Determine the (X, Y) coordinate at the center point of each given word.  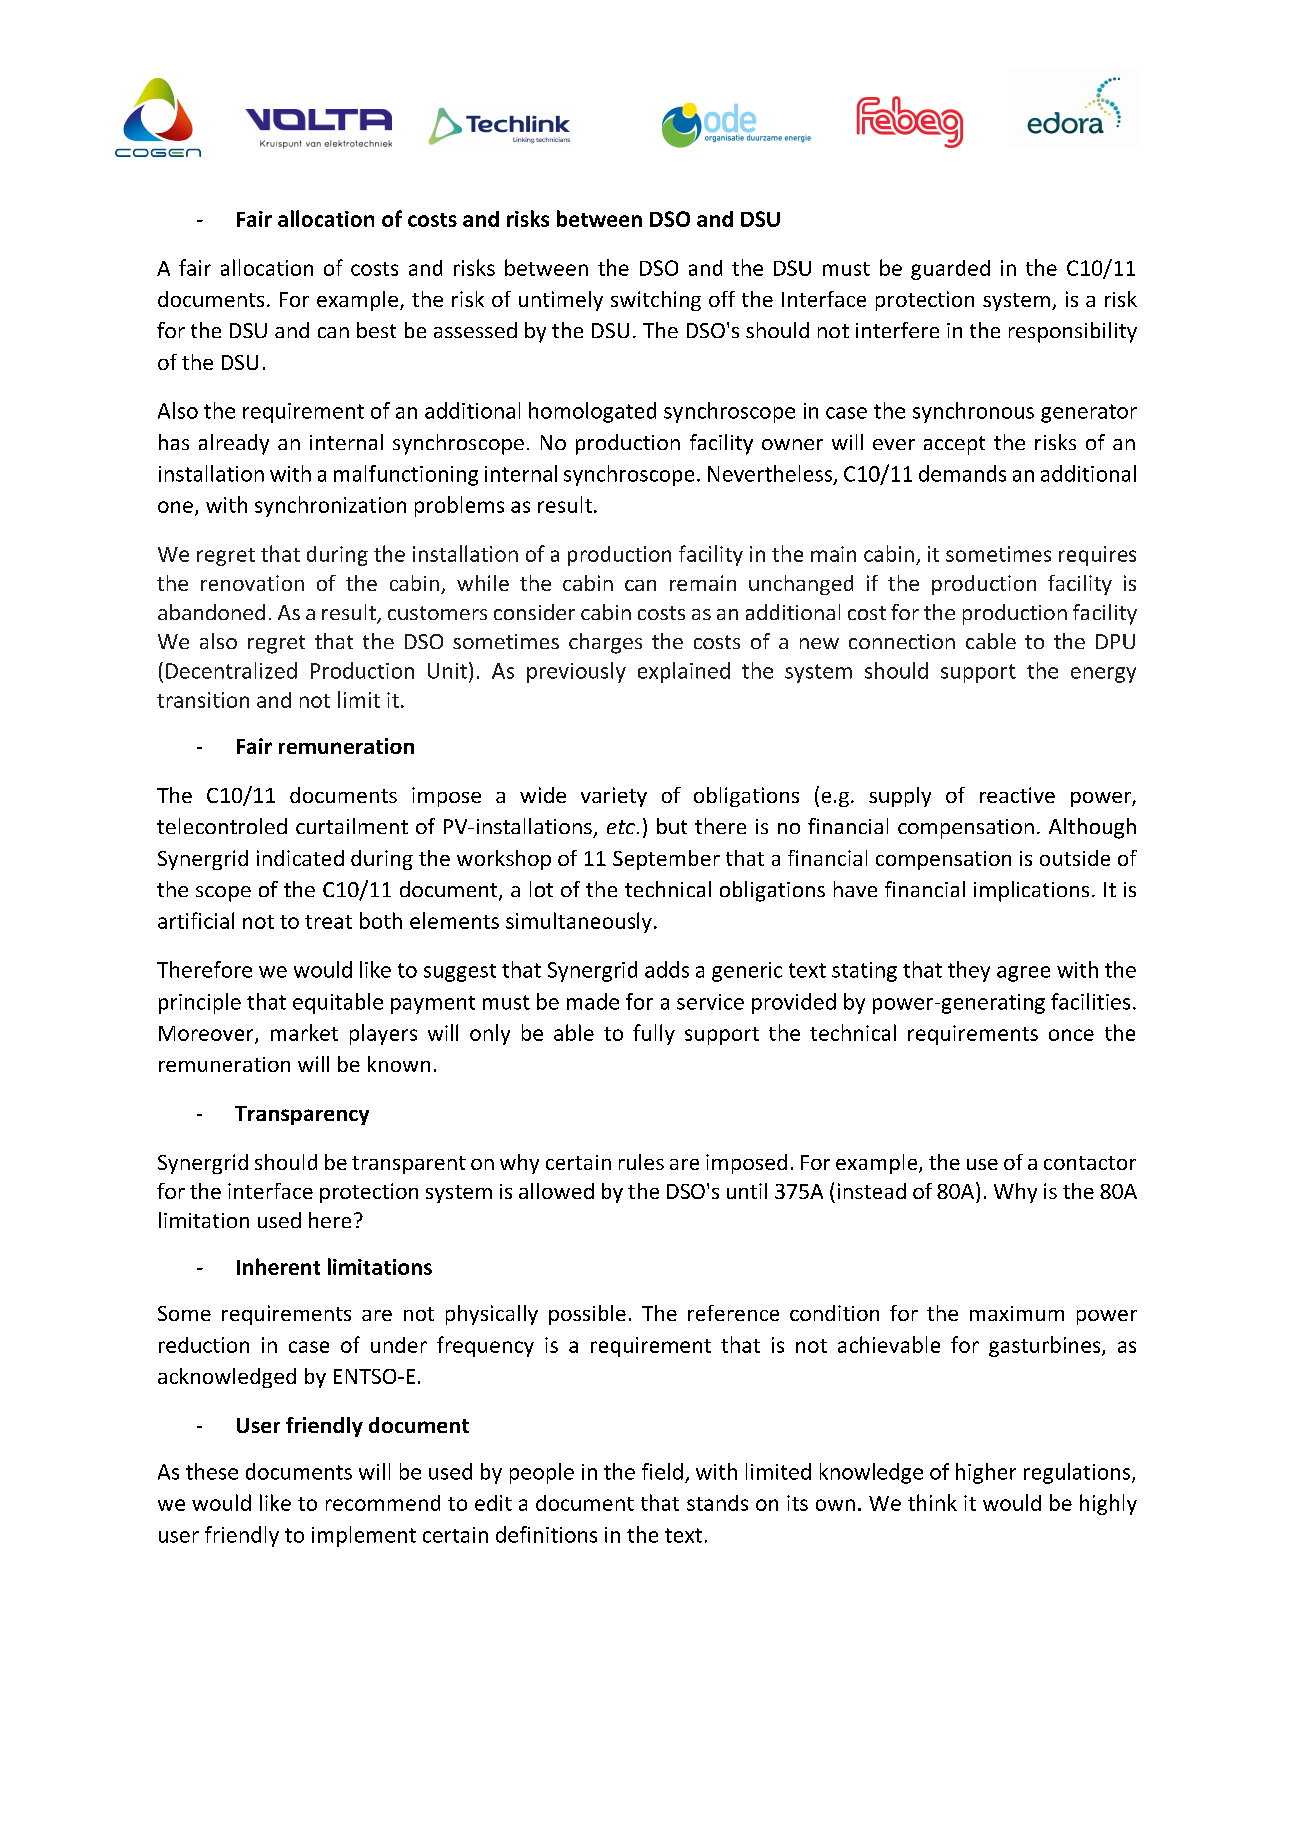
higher (986, 1473)
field (662, 1471)
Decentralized (231, 670)
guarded (950, 270)
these (212, 1471)
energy (1103, 675)
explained (684, 672)
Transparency (302, 1115)
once (1071, 1035)
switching (656, 301)
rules (641, 1162)
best (376, 330)
